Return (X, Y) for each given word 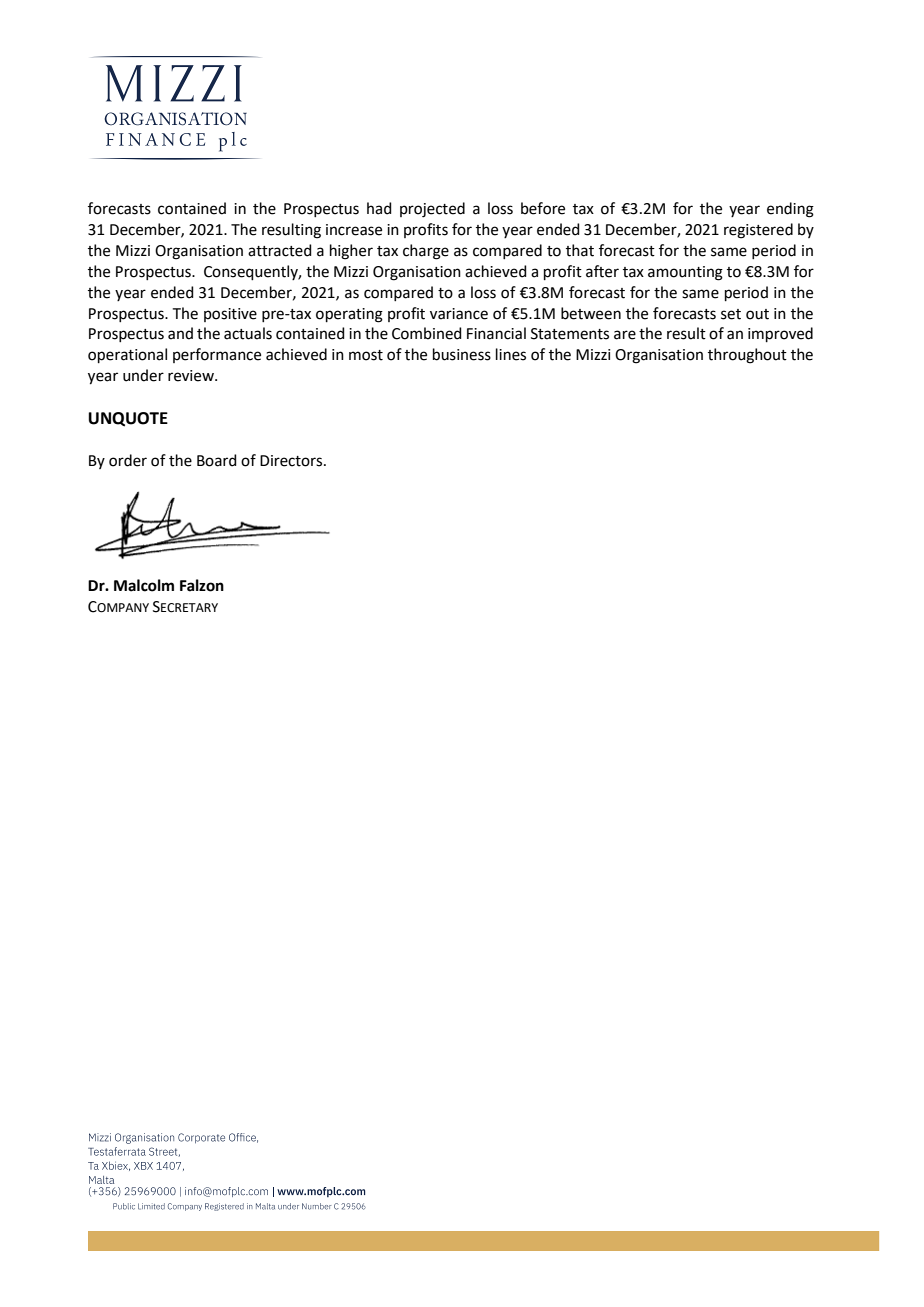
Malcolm (144, 585)
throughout (747, 356)
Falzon (202, 585)
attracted (280, 250)
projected (432, 210)
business (462, 354)
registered (758, 231)
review (192, 376)
